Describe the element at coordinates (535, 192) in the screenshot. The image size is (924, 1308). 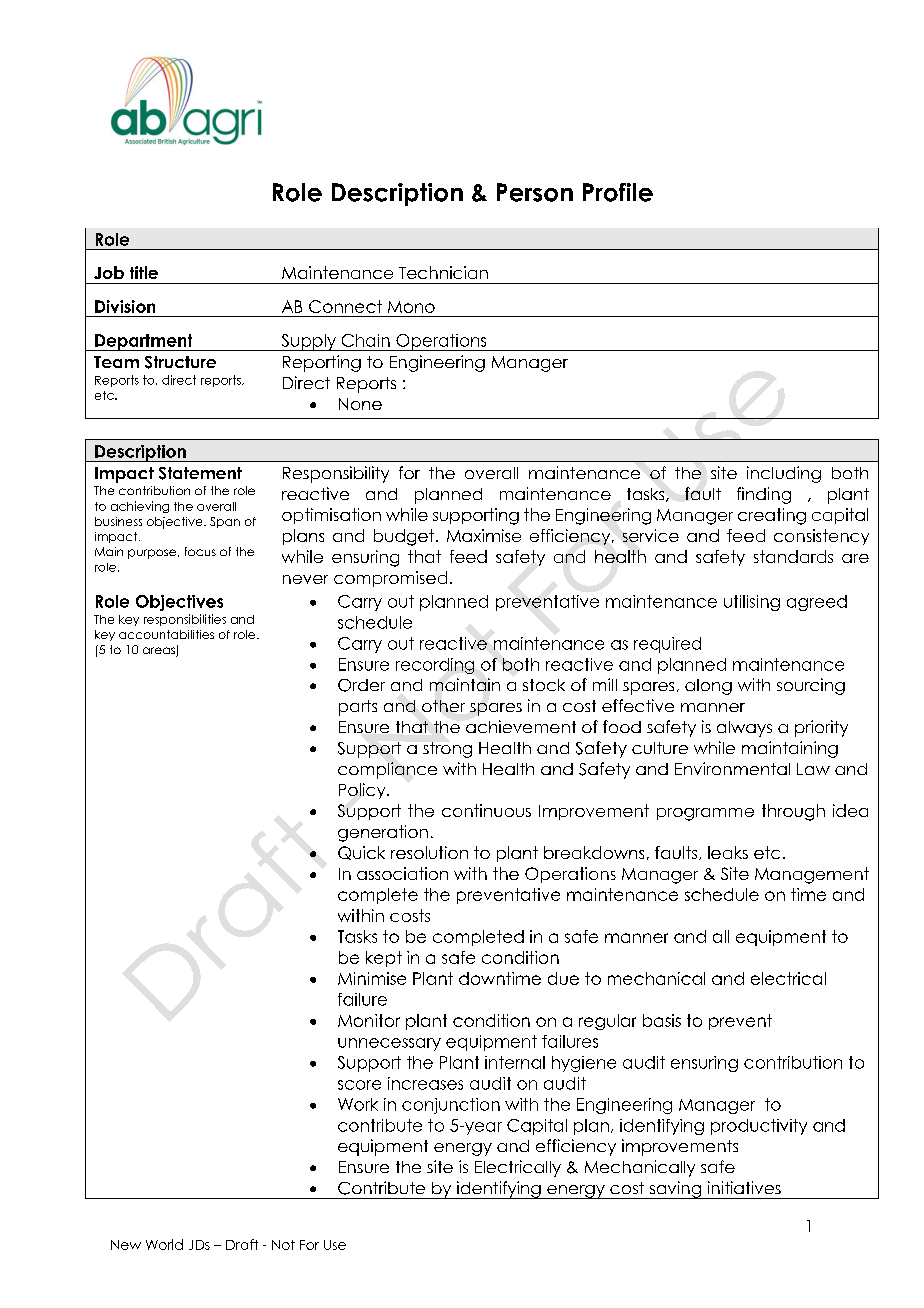
I see `Person` at that location.
